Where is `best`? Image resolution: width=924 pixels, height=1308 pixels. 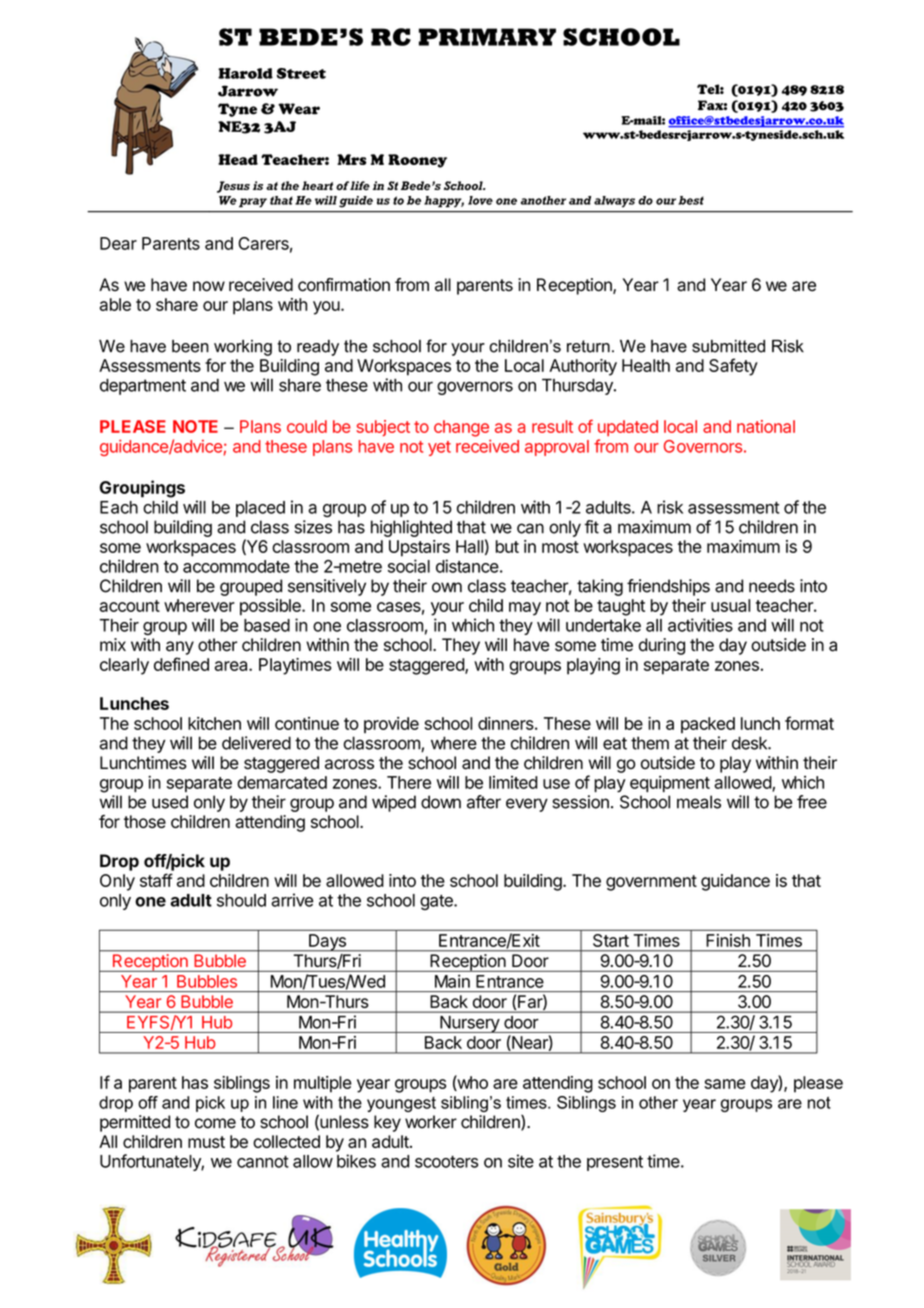
best is located at coordinates (691, 200).
